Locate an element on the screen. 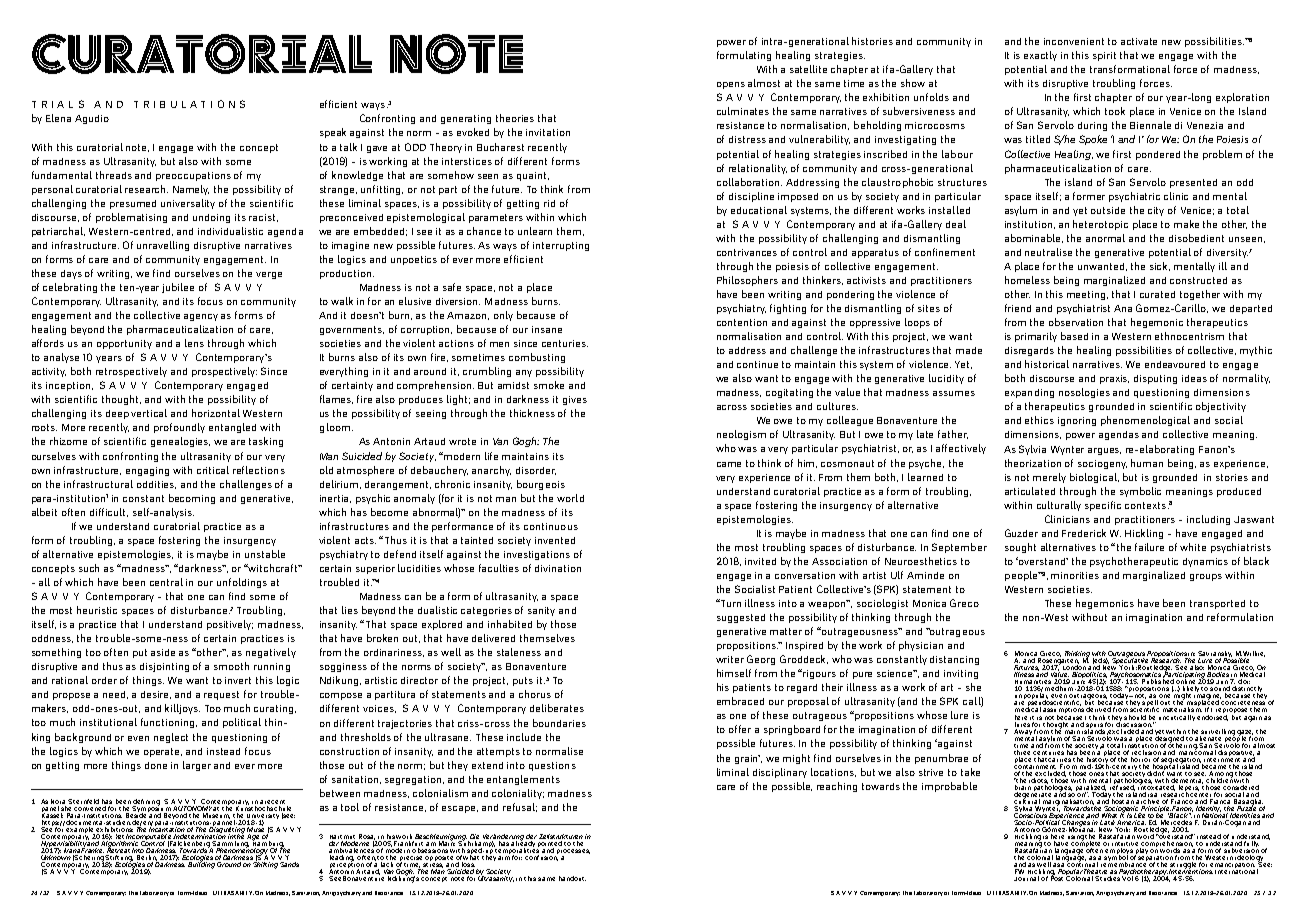 The image size is (1308, 924). TRIBULATIONS is located at coordinates (189, 104).
